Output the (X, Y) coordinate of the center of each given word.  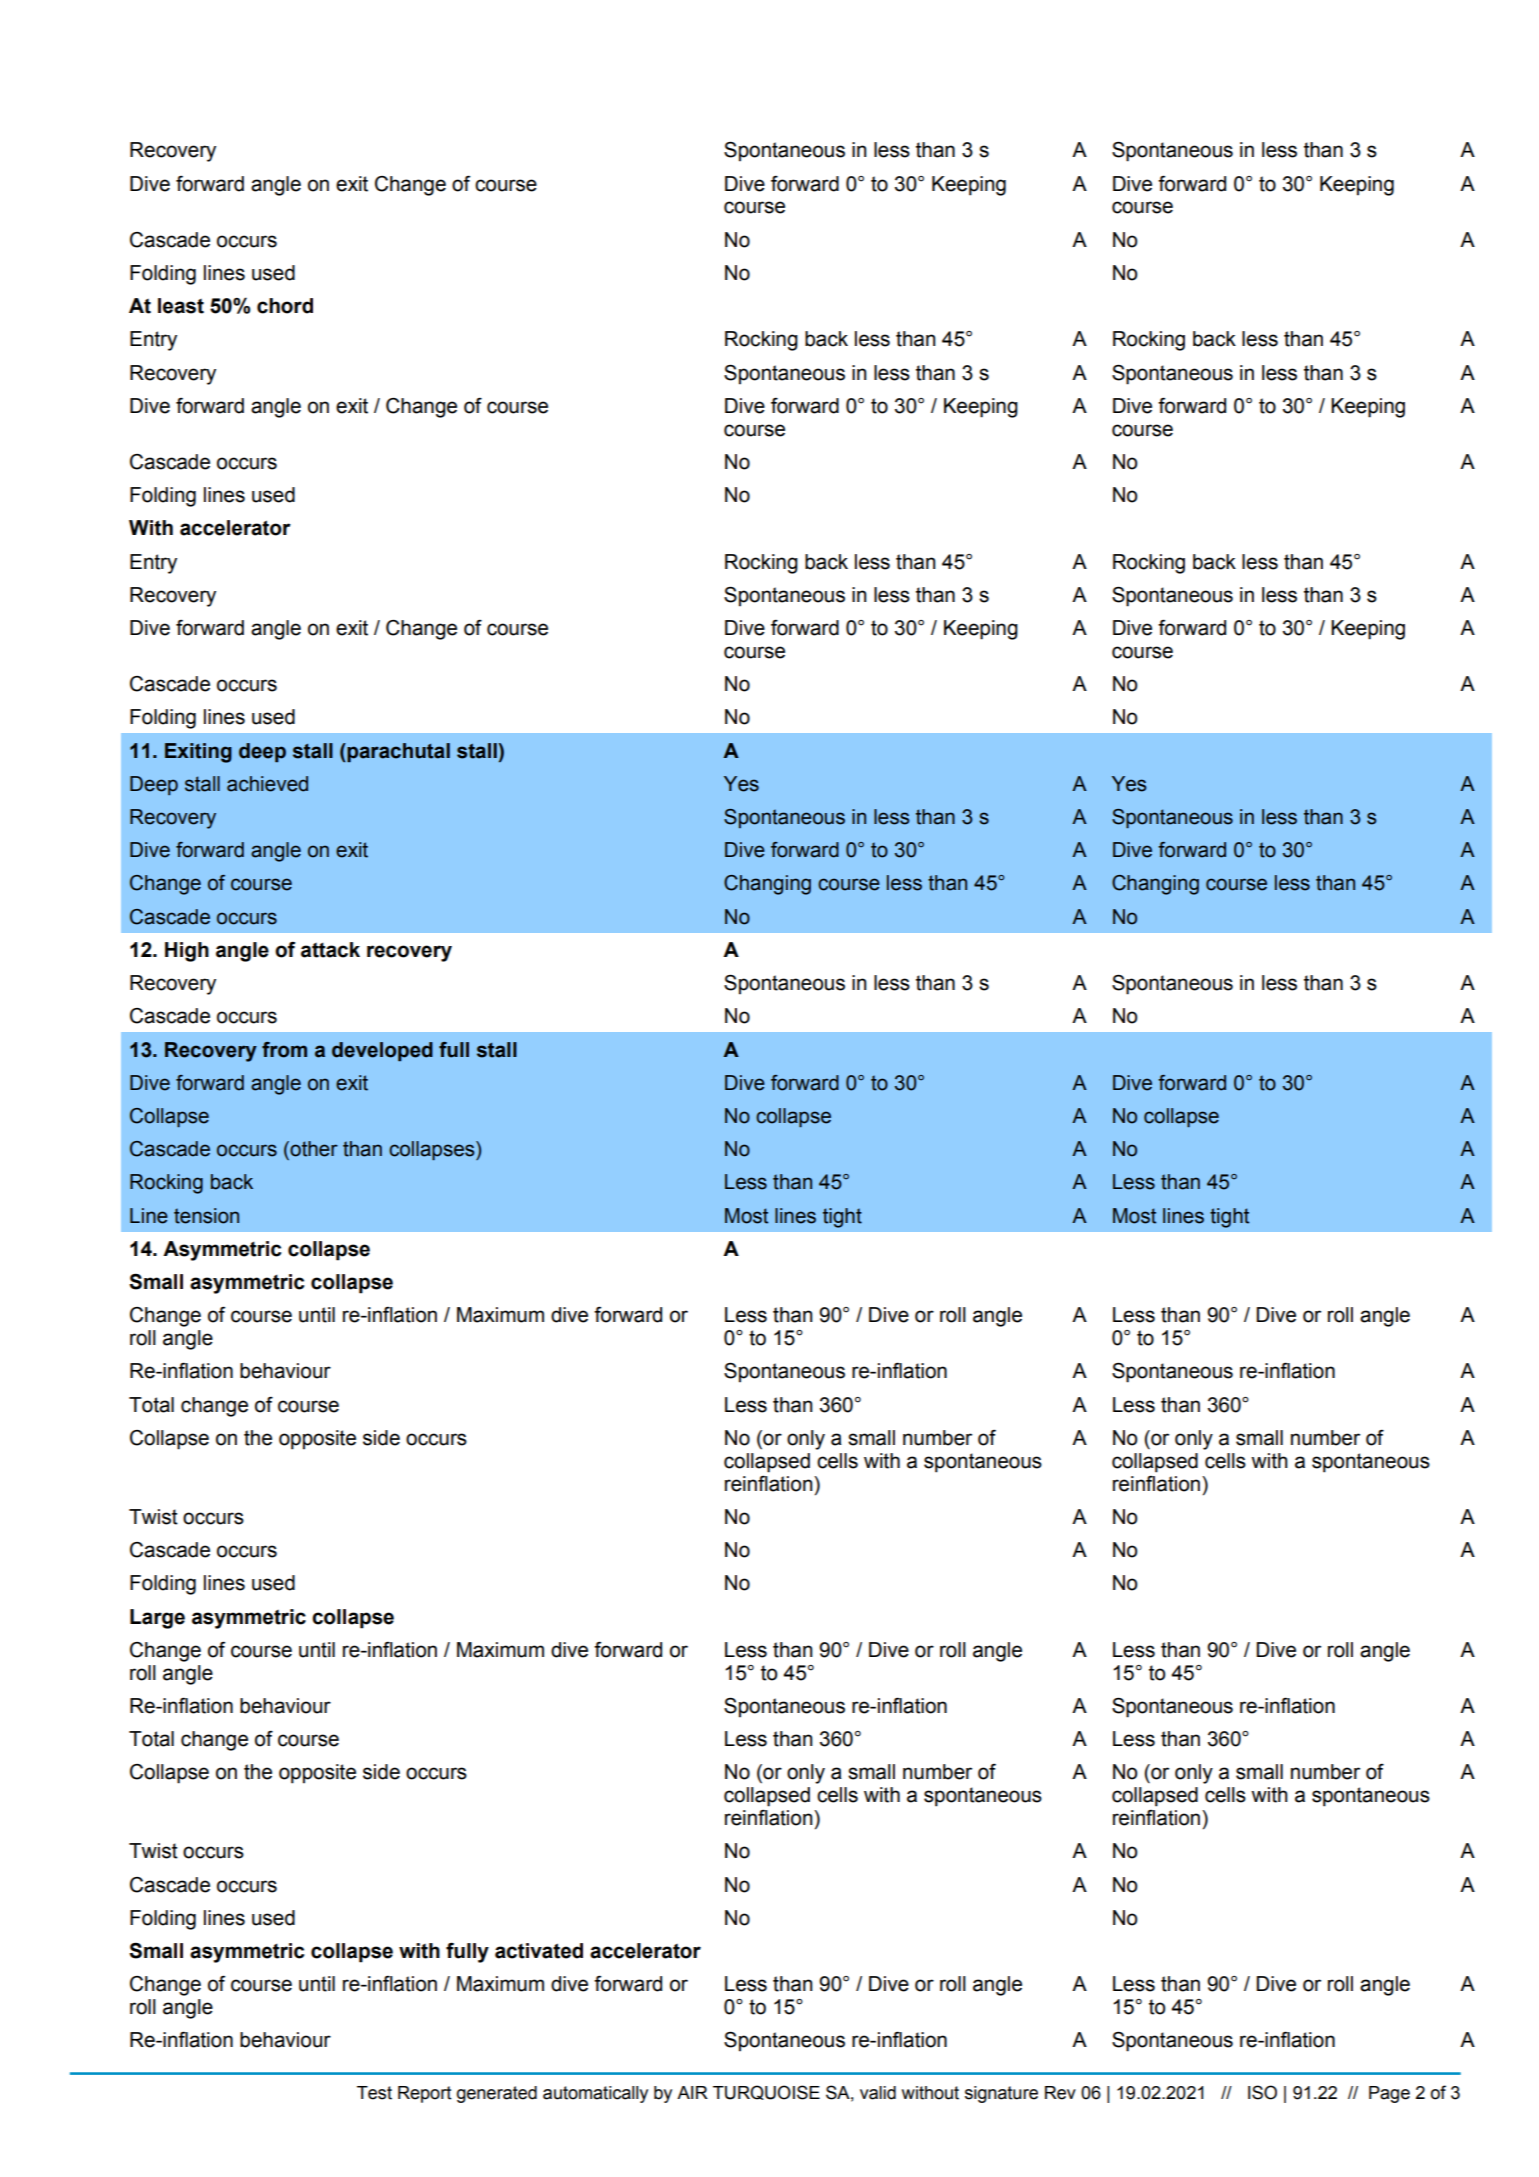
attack (330, 950)
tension (206, 1216)
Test (374, 2093)
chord (285, 306)
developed (382, 1051)
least (181, 306)
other (313, 1149)
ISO (1262, 2092)
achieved (267, 784)
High (187, 952)
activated (539, 1951)
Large (157, 1619)
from (284, 1050)
